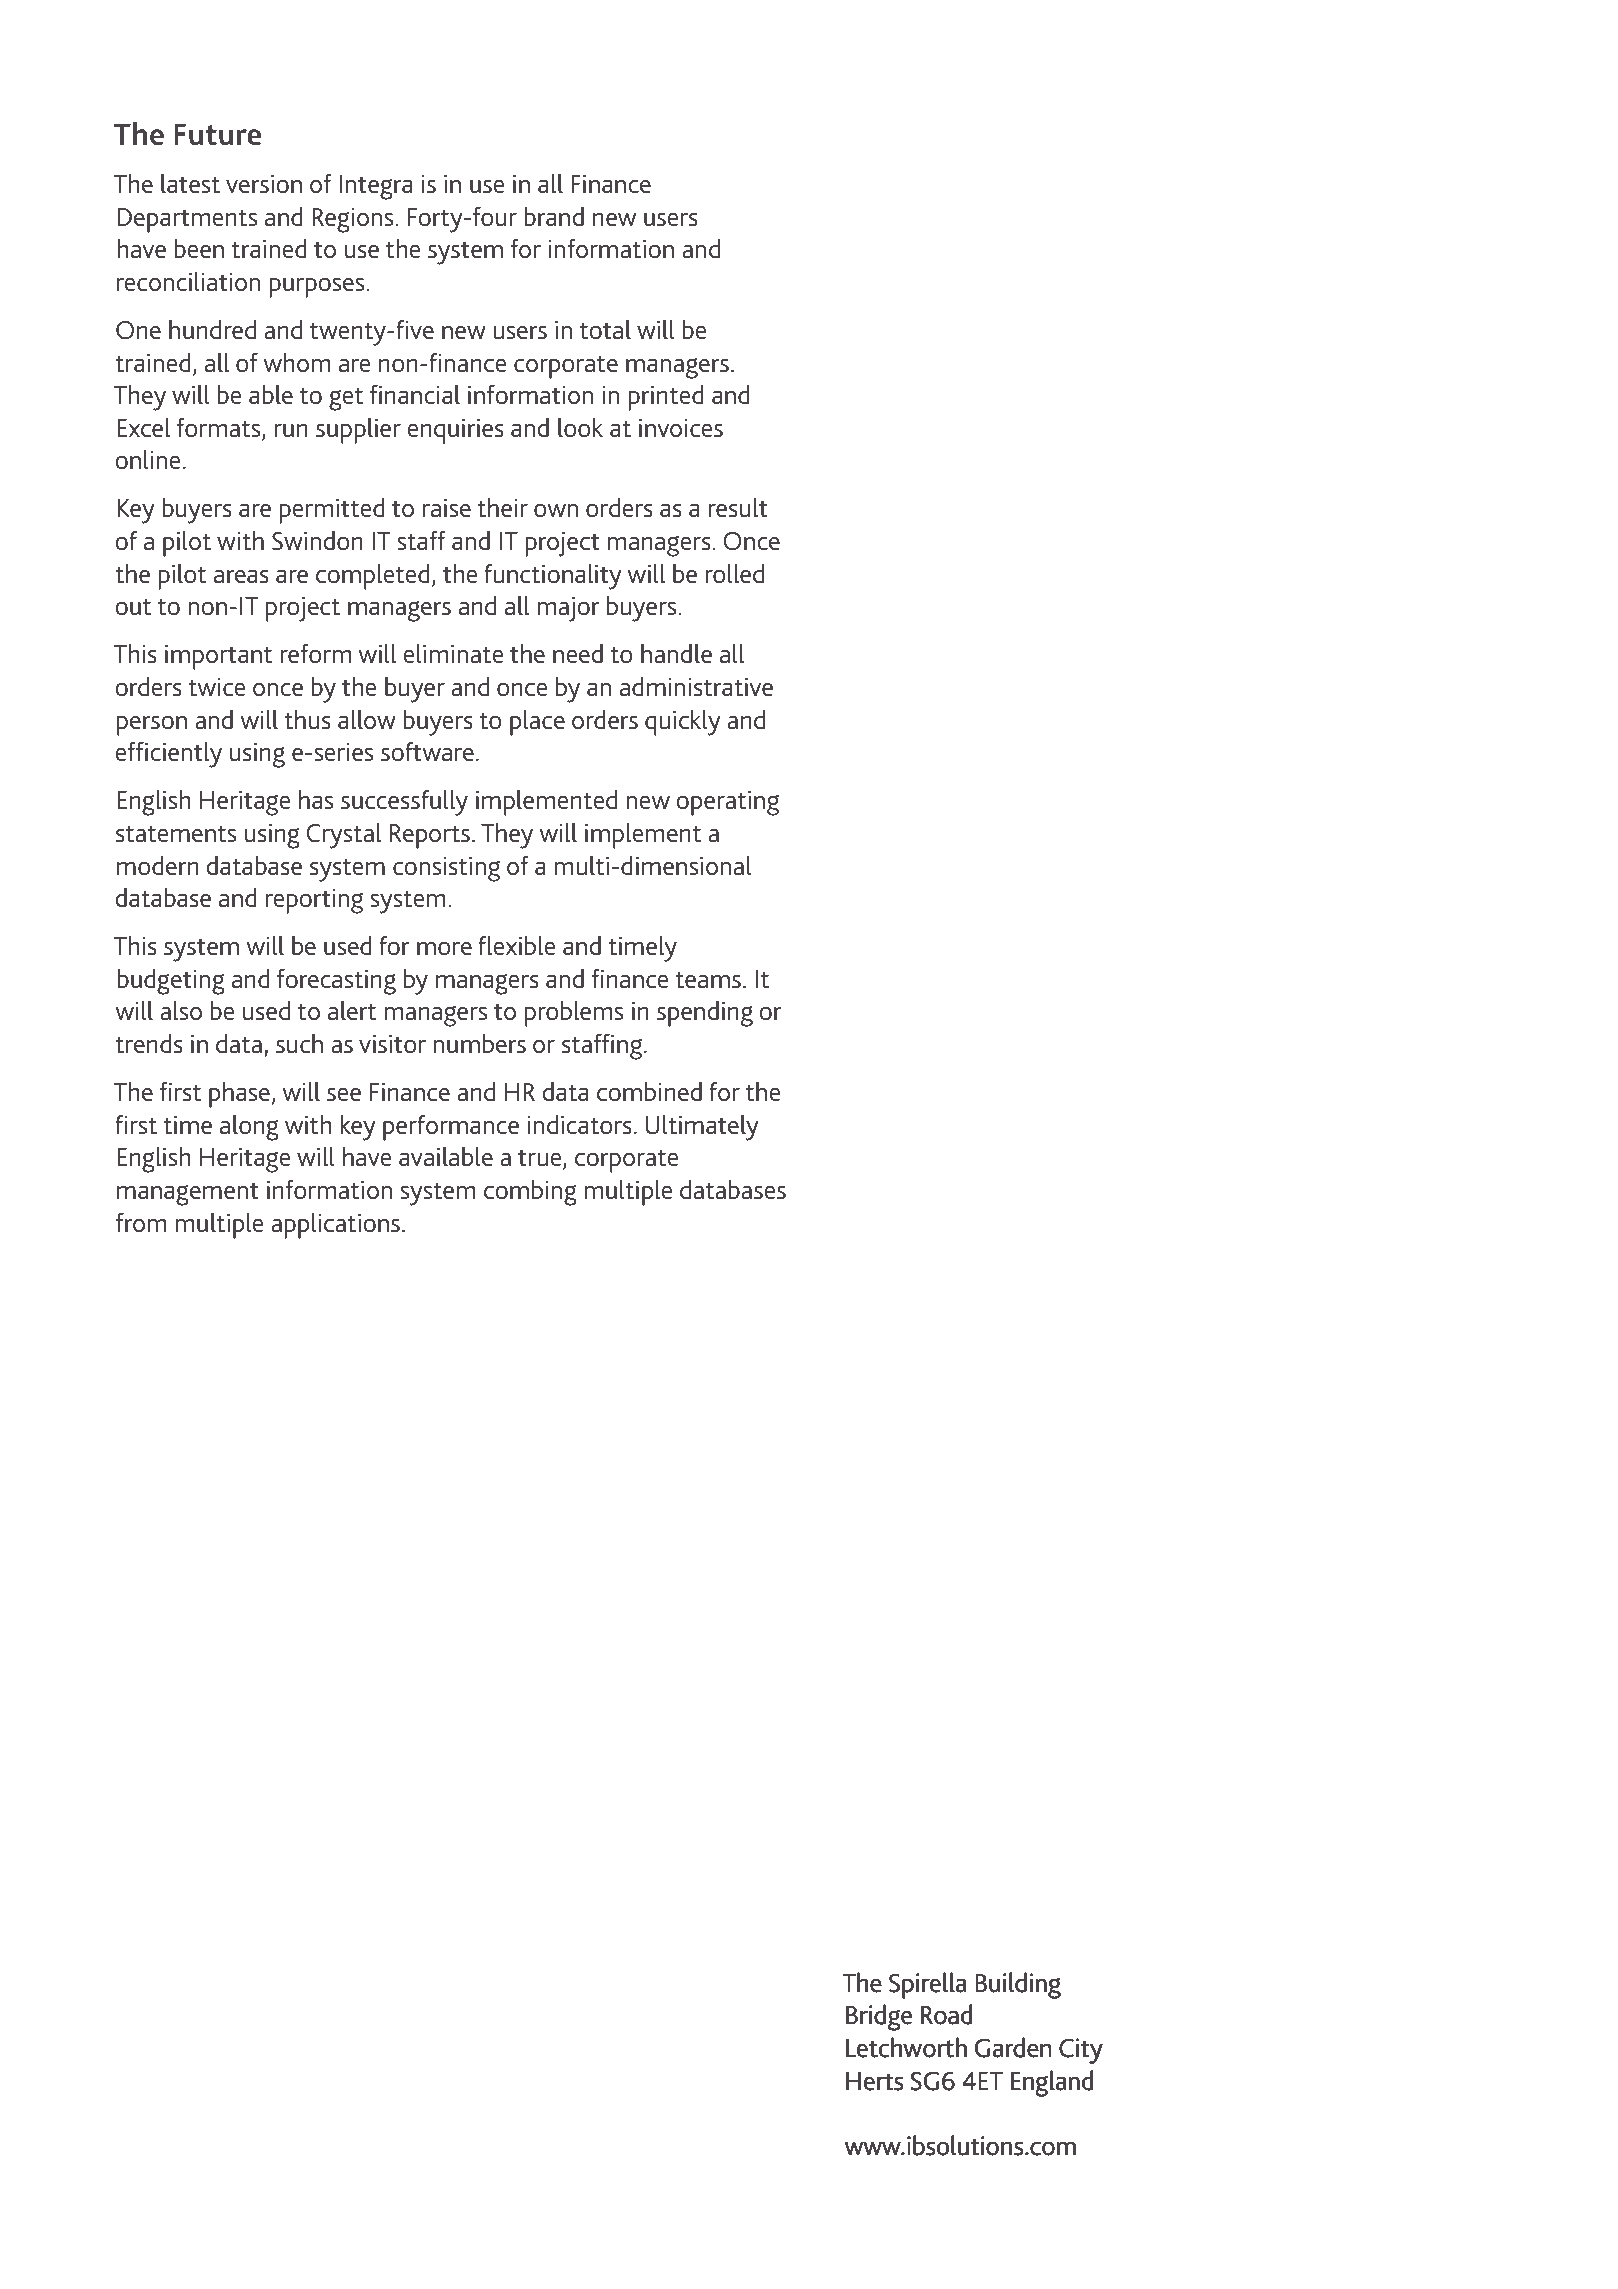 The width and height of the screenshot is (1618, 2289). I want to click on combing, so click(530, 1192).
